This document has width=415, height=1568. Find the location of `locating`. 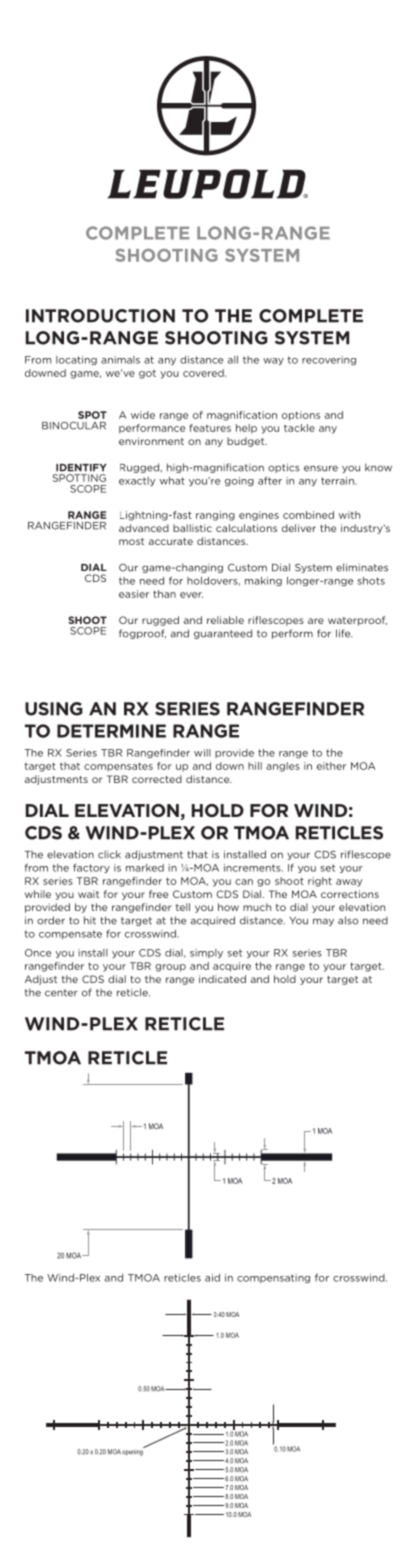

locating is located at coordinates (76, 360).
